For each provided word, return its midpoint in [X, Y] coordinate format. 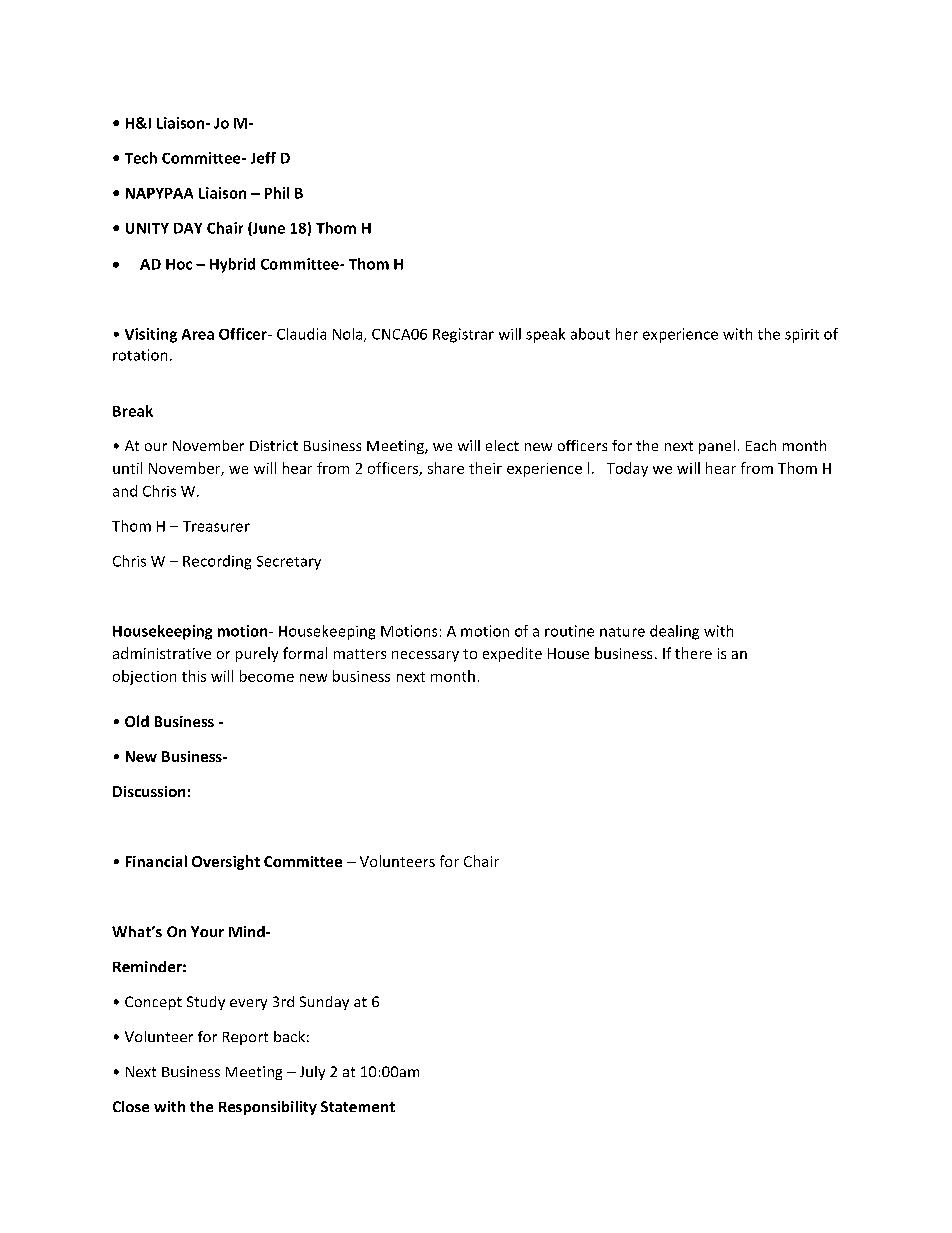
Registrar [463, 335]
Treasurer [216, 526]
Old [137, 721]
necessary [425, 656]
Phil [277, 193]
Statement [358, 1106]
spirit [802, 336]
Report [245, 1038]
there [693, 653]
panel [717, 447]
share [446, 468]
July [312, 1073]
